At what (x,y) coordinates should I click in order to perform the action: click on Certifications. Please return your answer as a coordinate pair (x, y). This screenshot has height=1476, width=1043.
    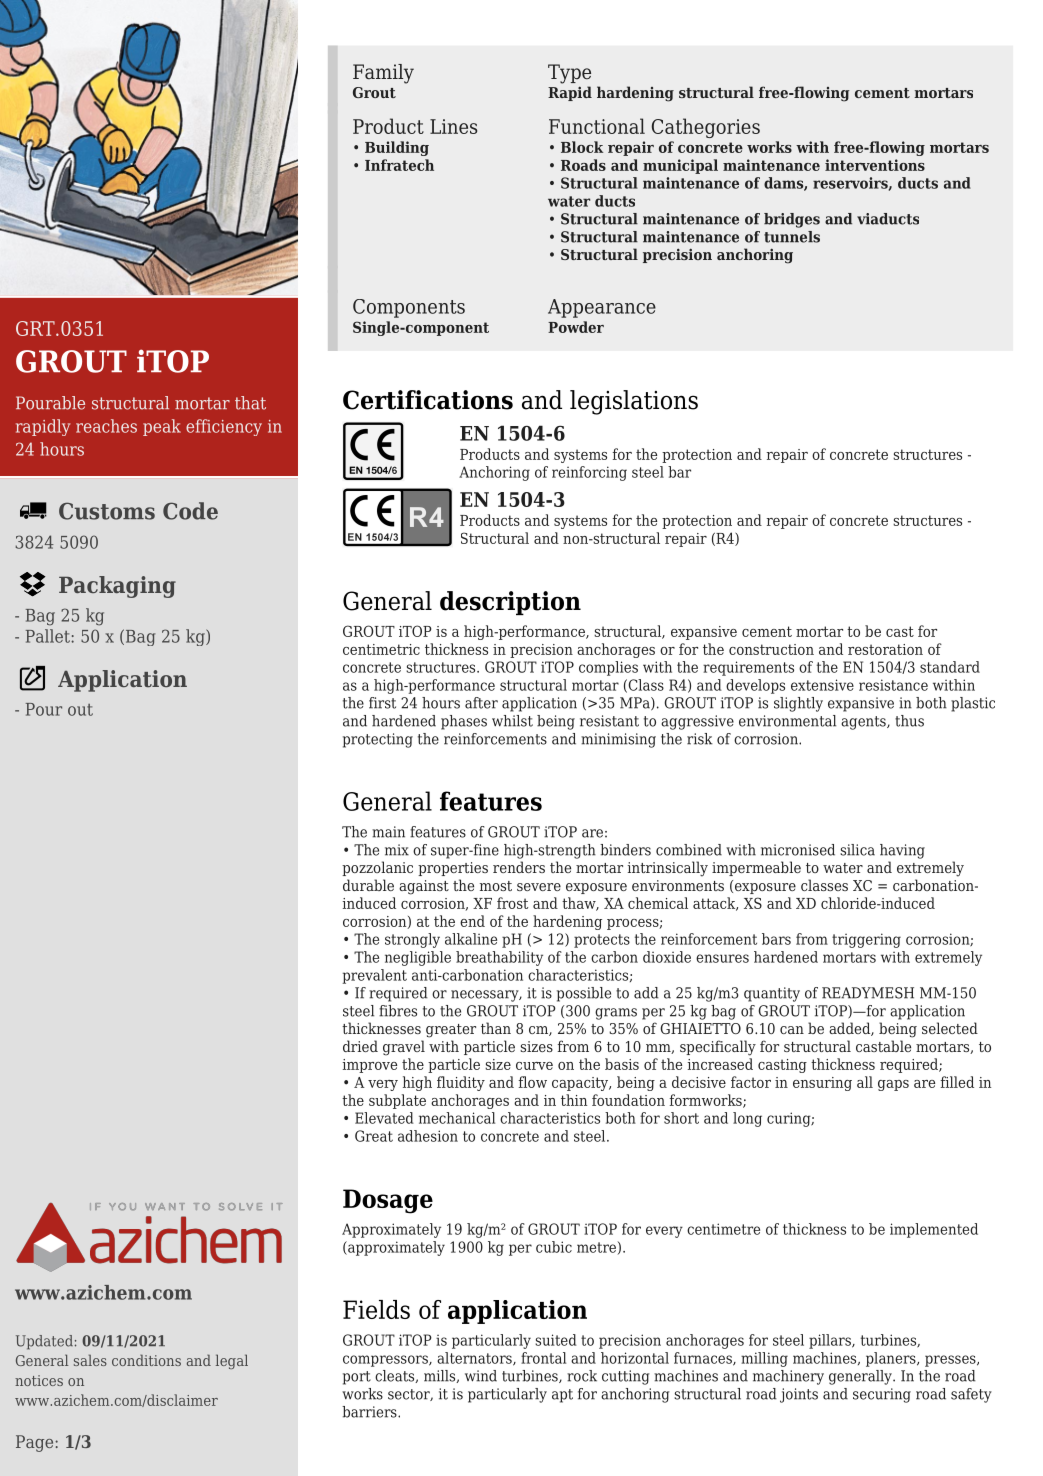
    Looking at the image, I should click on (428, 400).
